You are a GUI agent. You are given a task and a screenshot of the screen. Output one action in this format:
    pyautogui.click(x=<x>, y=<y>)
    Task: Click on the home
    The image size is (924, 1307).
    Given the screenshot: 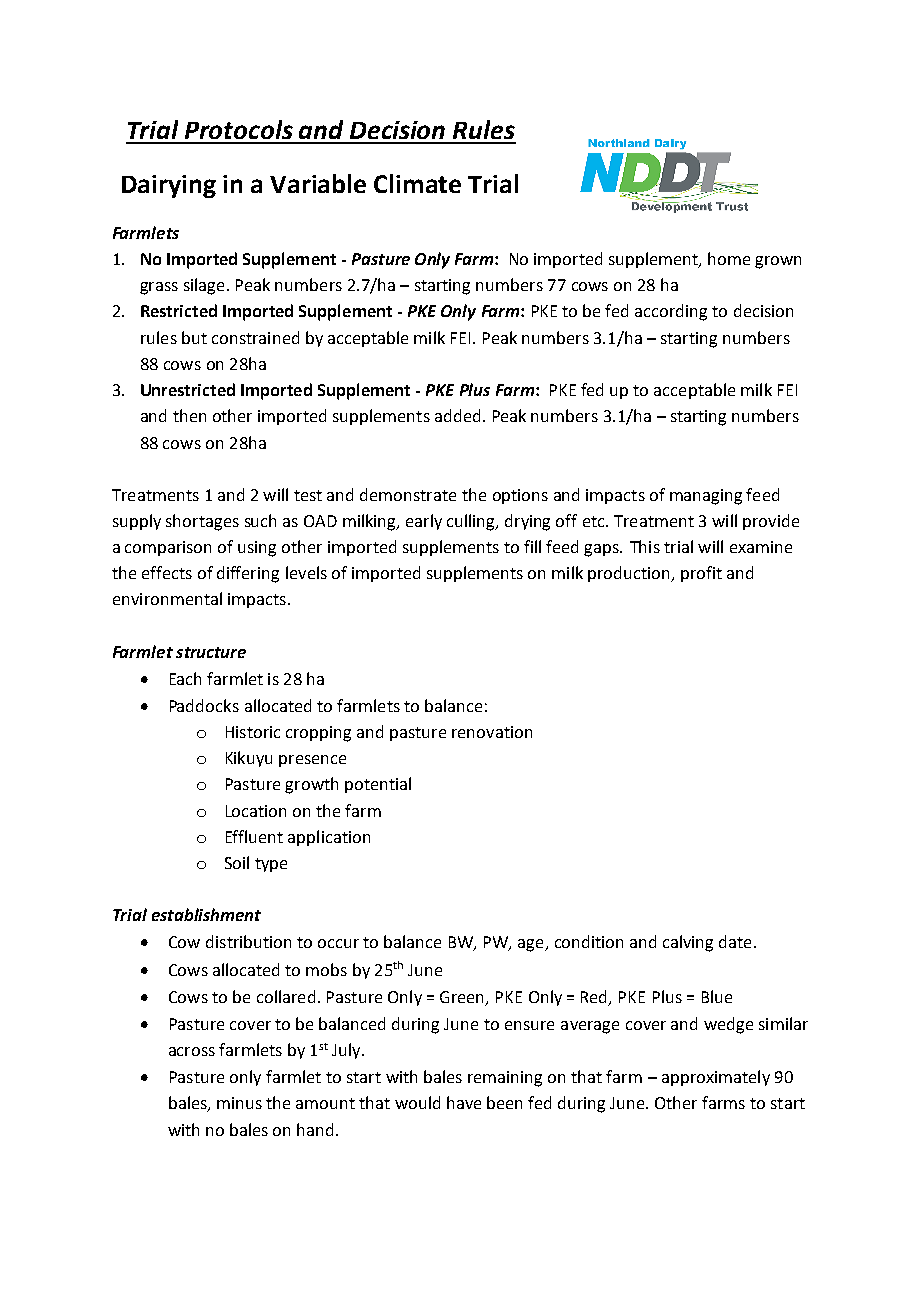 What is the action you would take?
    pyautogui.click(x=729, y=258)
